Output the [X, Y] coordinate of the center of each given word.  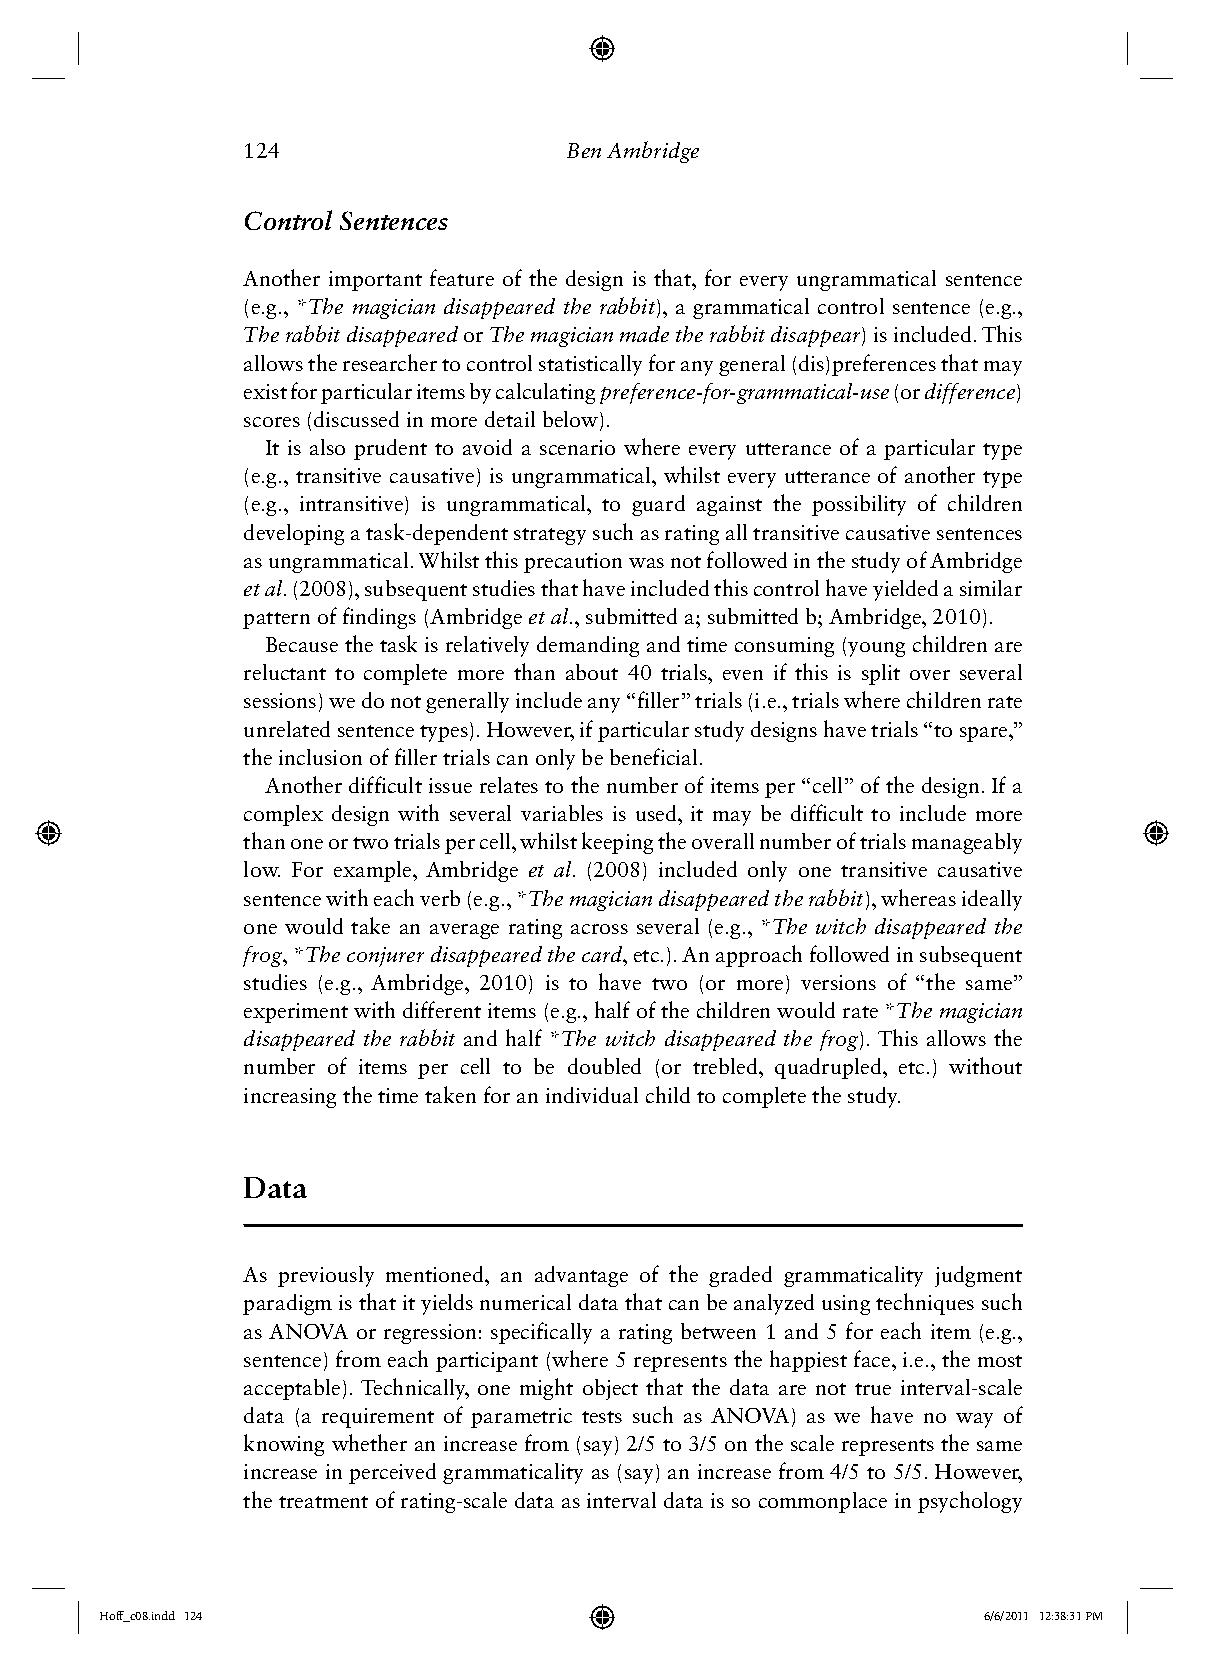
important [375, 281]
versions [838, 982]
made [644, 334]
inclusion [320, 757]
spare [985, 734]
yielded [905, 590]
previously [326, 1276]
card [603, 954]
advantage [581, 1276]
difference [971, 393]
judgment [978, 1276]
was [646, 563]
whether [369, 1442]
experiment [296, 1013]
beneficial [653, 756]
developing [294, 534]
